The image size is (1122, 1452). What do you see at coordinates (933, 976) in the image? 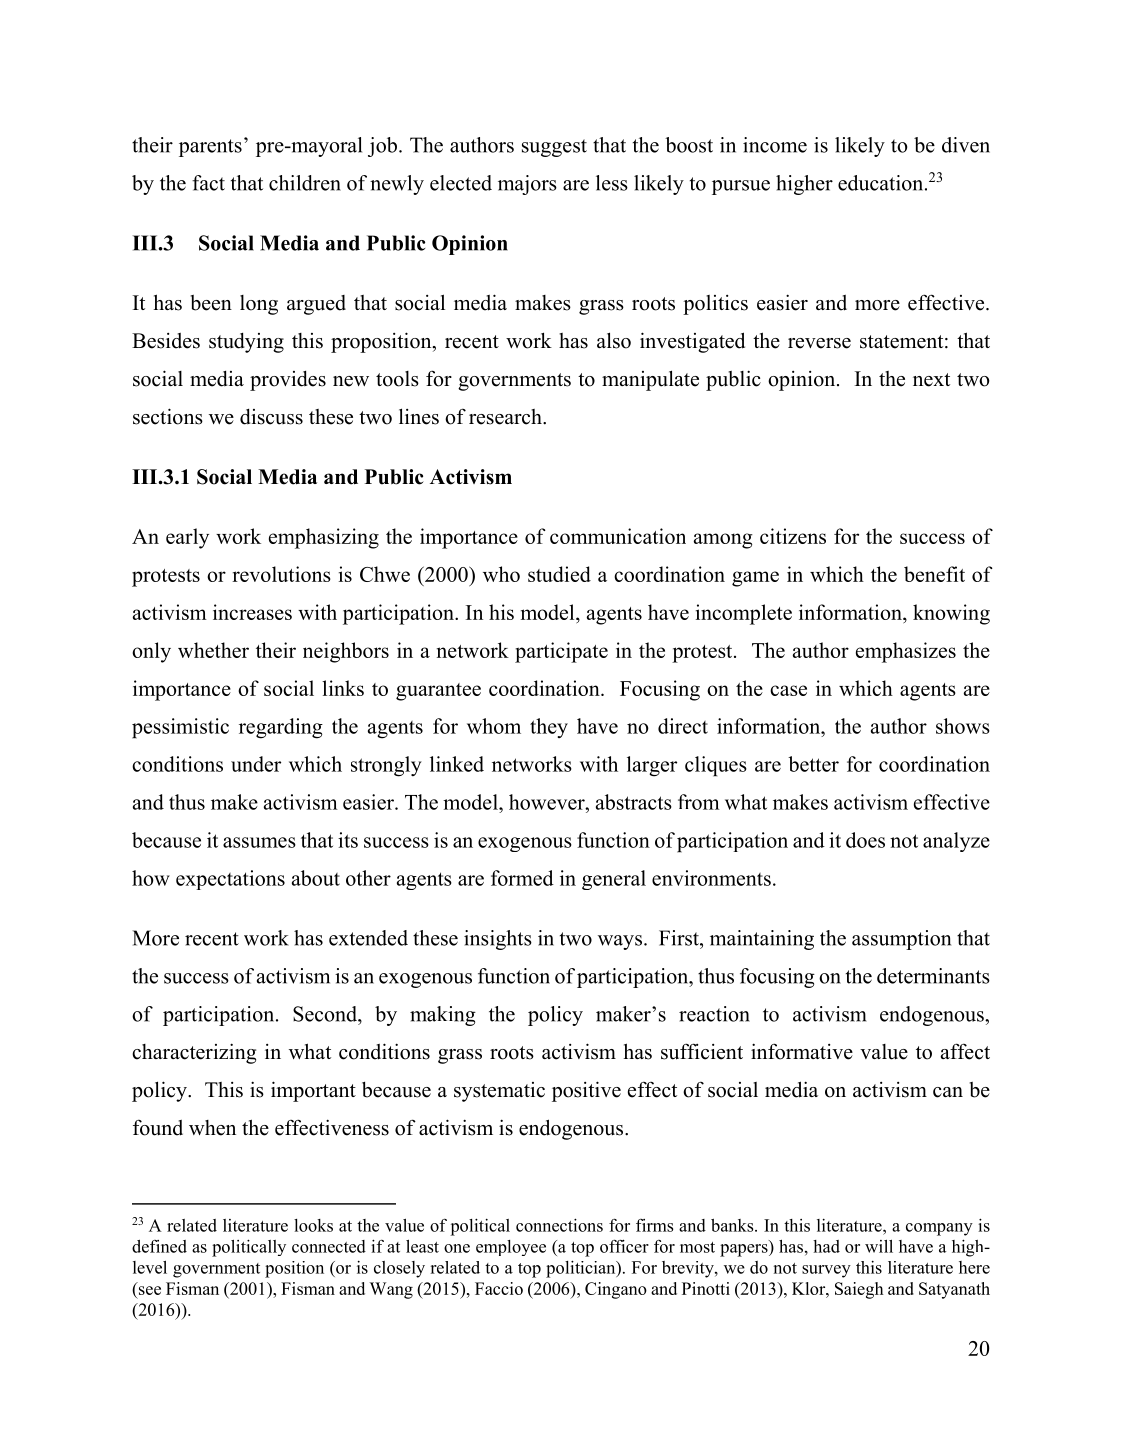
I see `determinants` at bounding box center [933, 976].
